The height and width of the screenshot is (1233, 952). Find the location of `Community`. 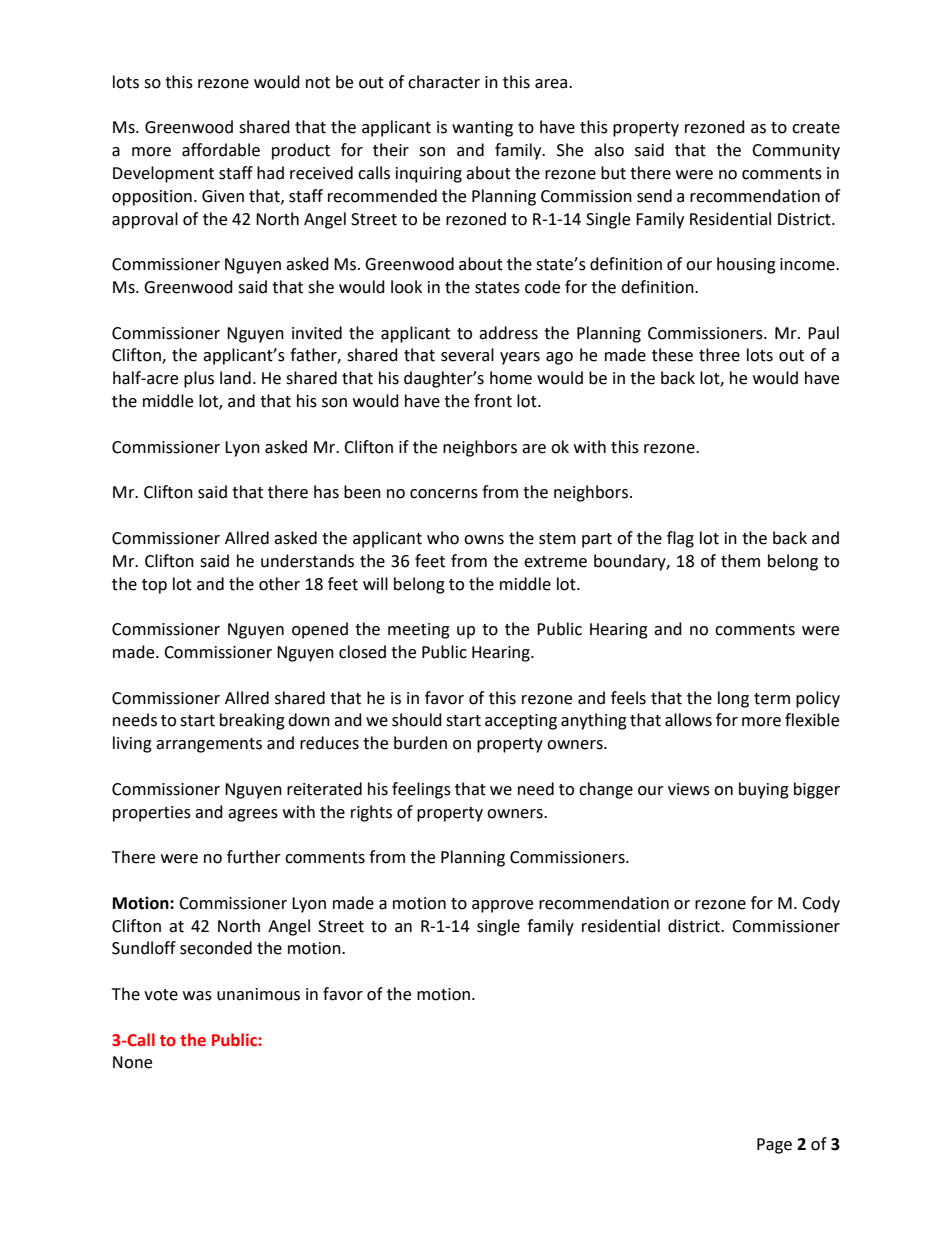

Community is located at coordinates (796, 152).
